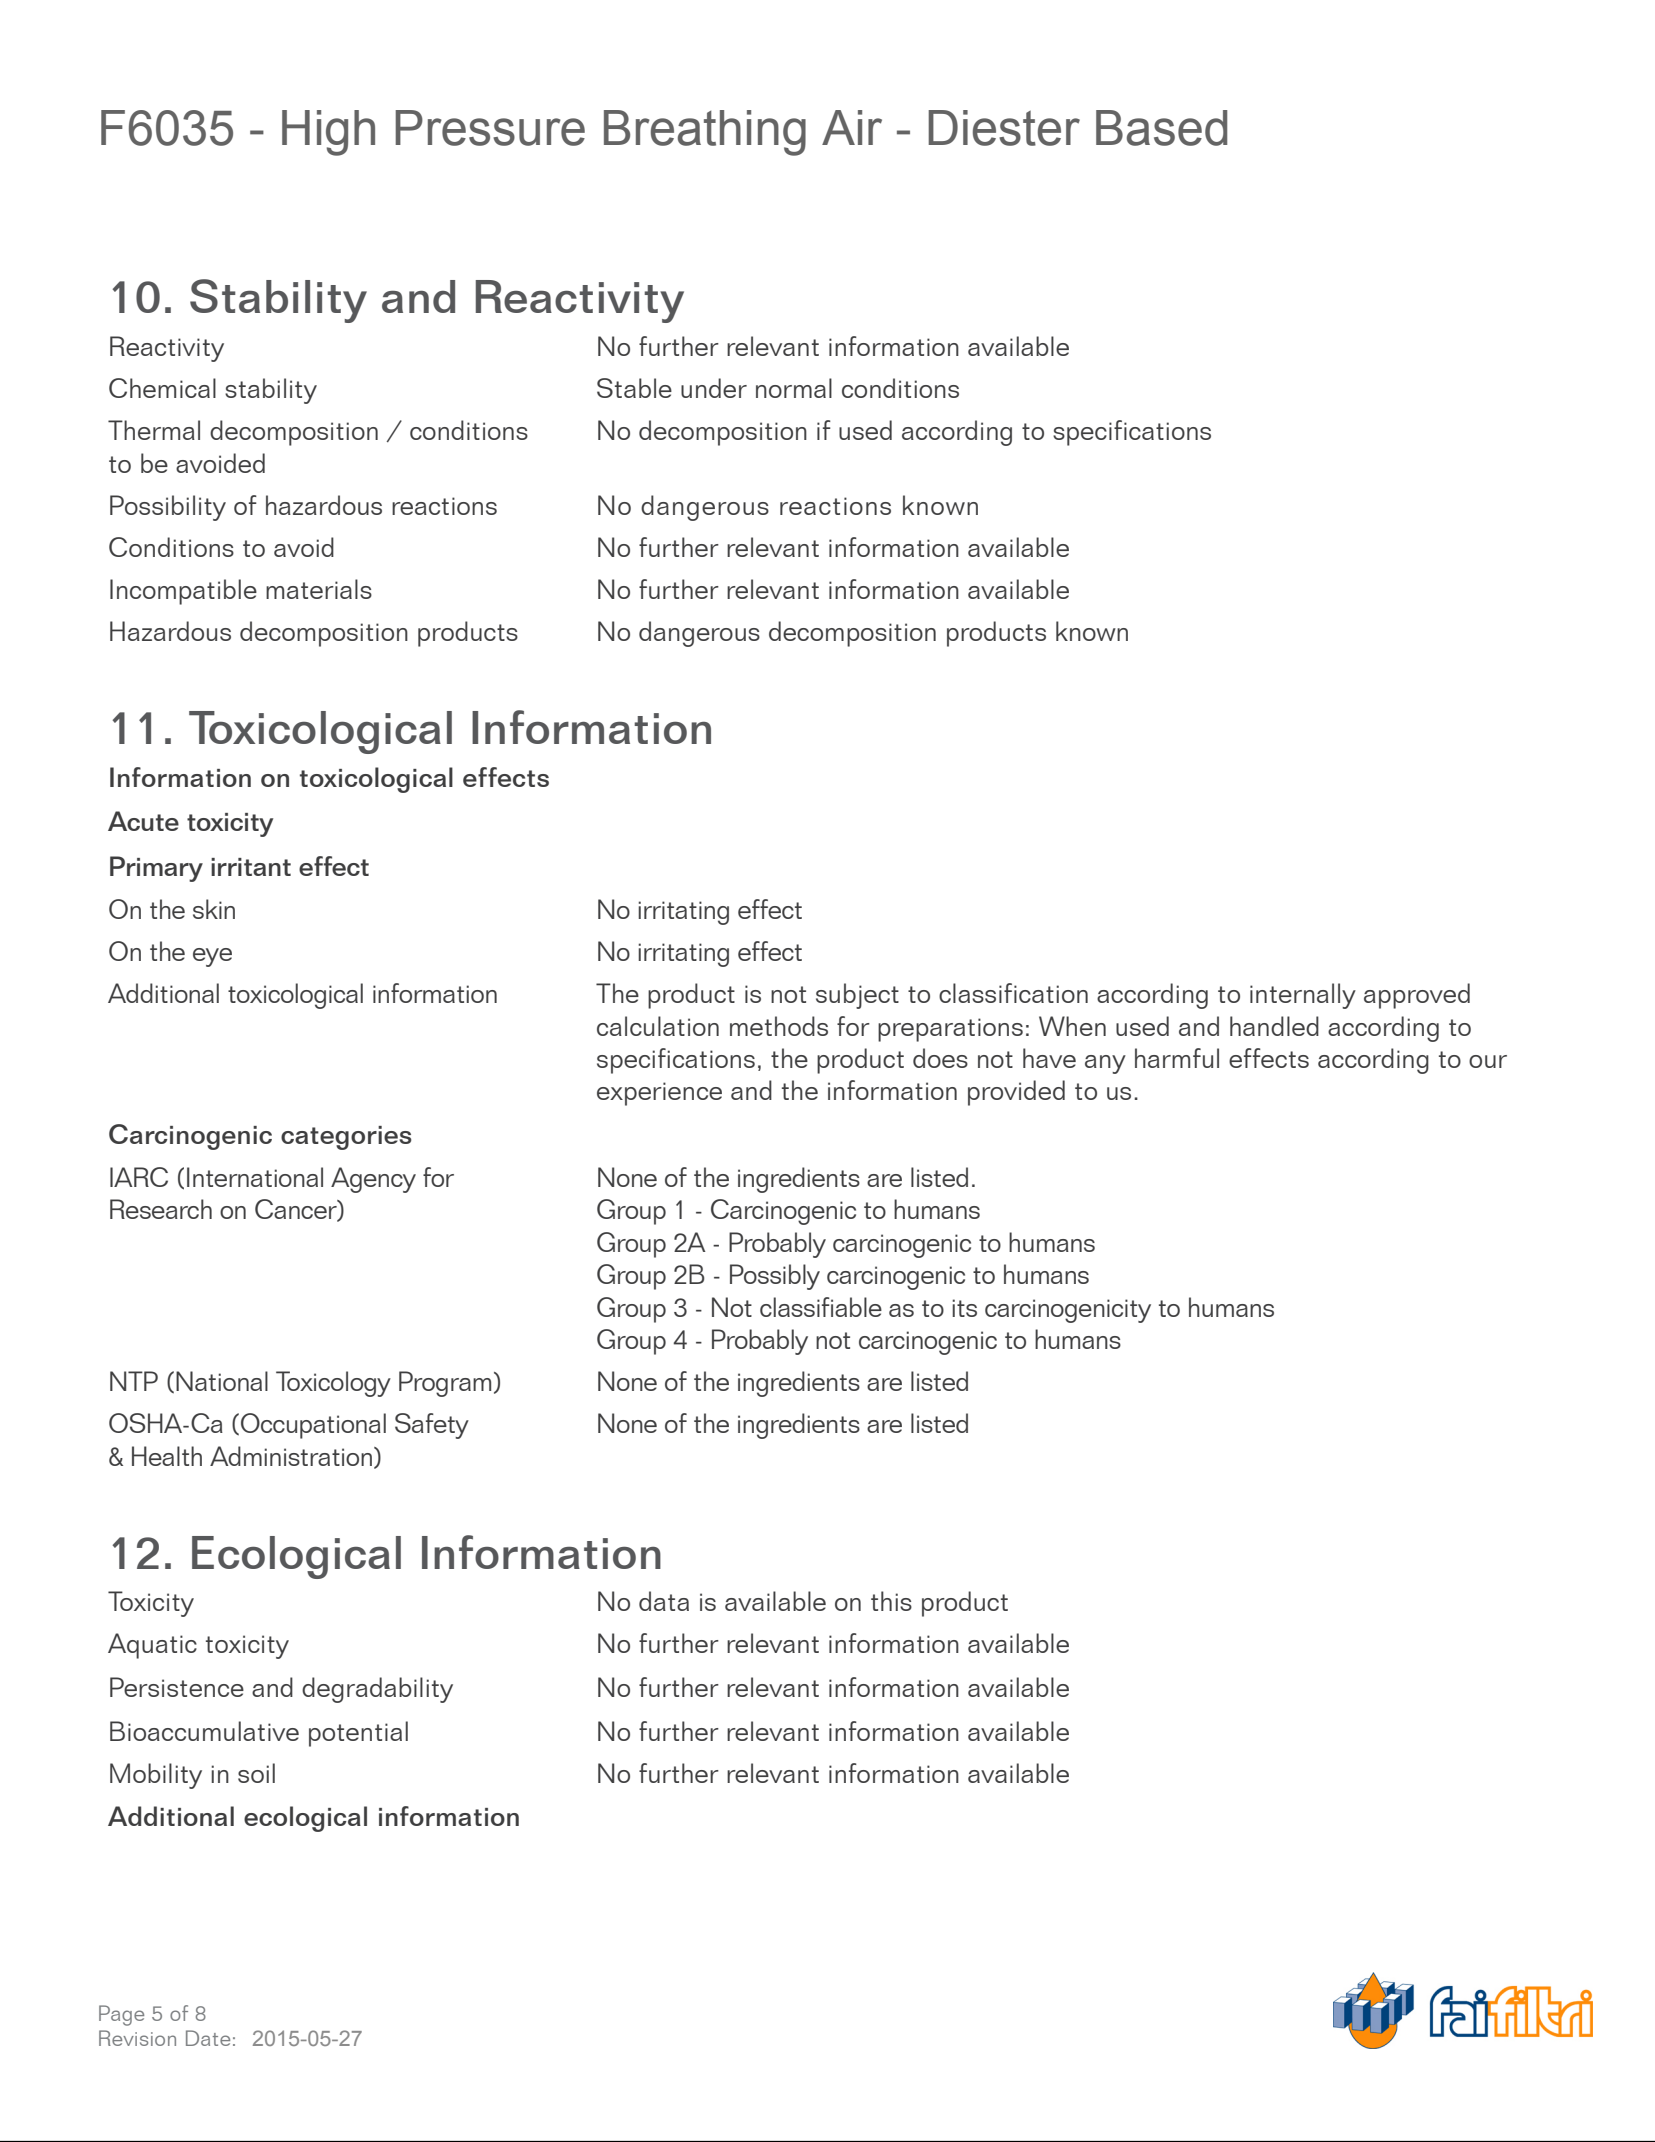 Image resolution: width=1655 pixels, height=2142 pixels. What do you see at coordinates (346, 1138) in the screenshot?
I see `categories` at bounding box center [346, 1138].
